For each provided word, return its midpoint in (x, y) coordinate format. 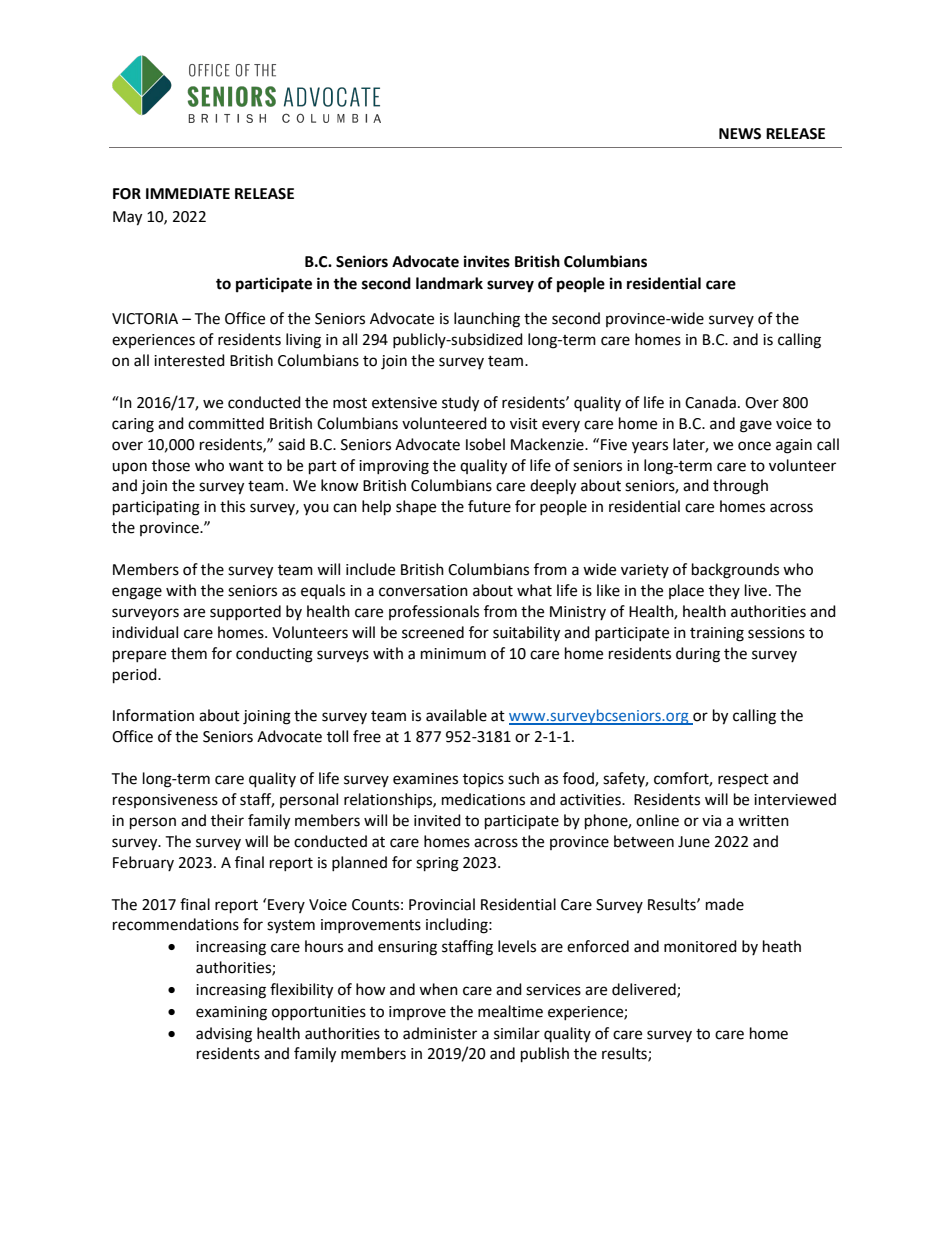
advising (224, 1035)
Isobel (485, 444)
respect (743, 780)
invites (487, 261)
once (754, 446)
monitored (700, 946)
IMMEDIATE (188, 193)
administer (440, 1033)
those (171, 465)
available (456, 715)
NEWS (740, 134)
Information (153, 715)
